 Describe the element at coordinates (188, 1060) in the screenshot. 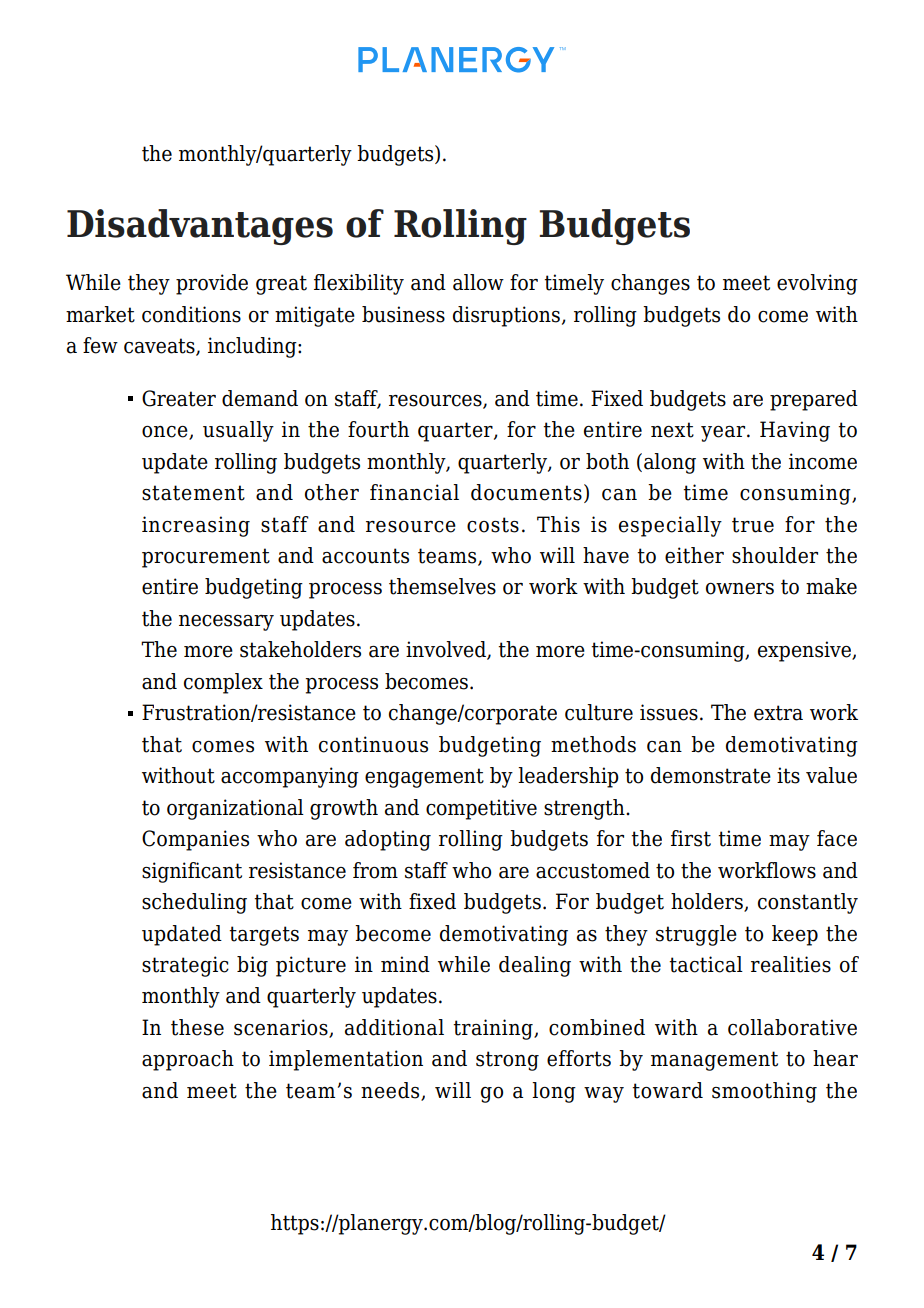

I see `approach` at that location.
